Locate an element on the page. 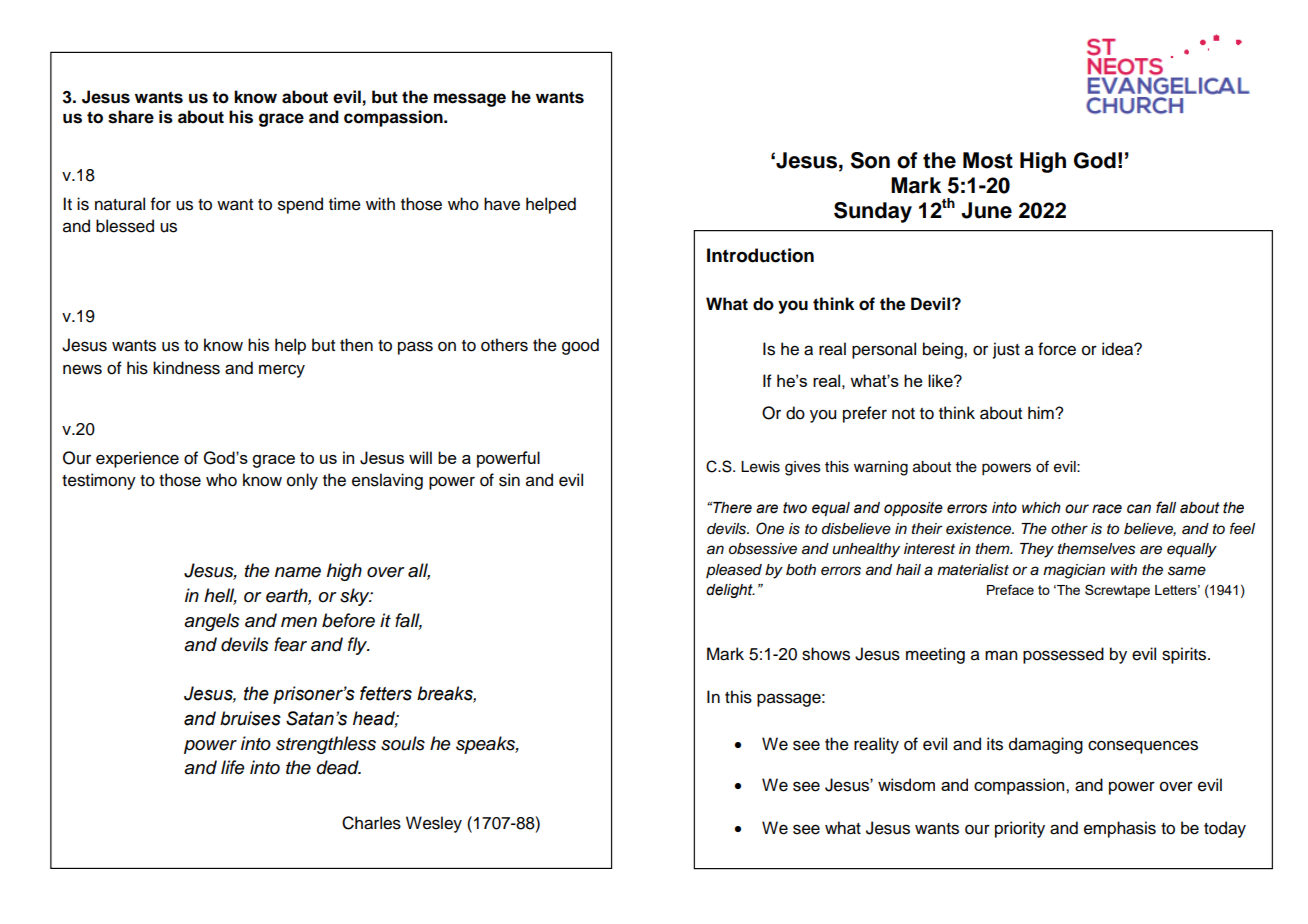  life is located at coordinates (233, 767).
